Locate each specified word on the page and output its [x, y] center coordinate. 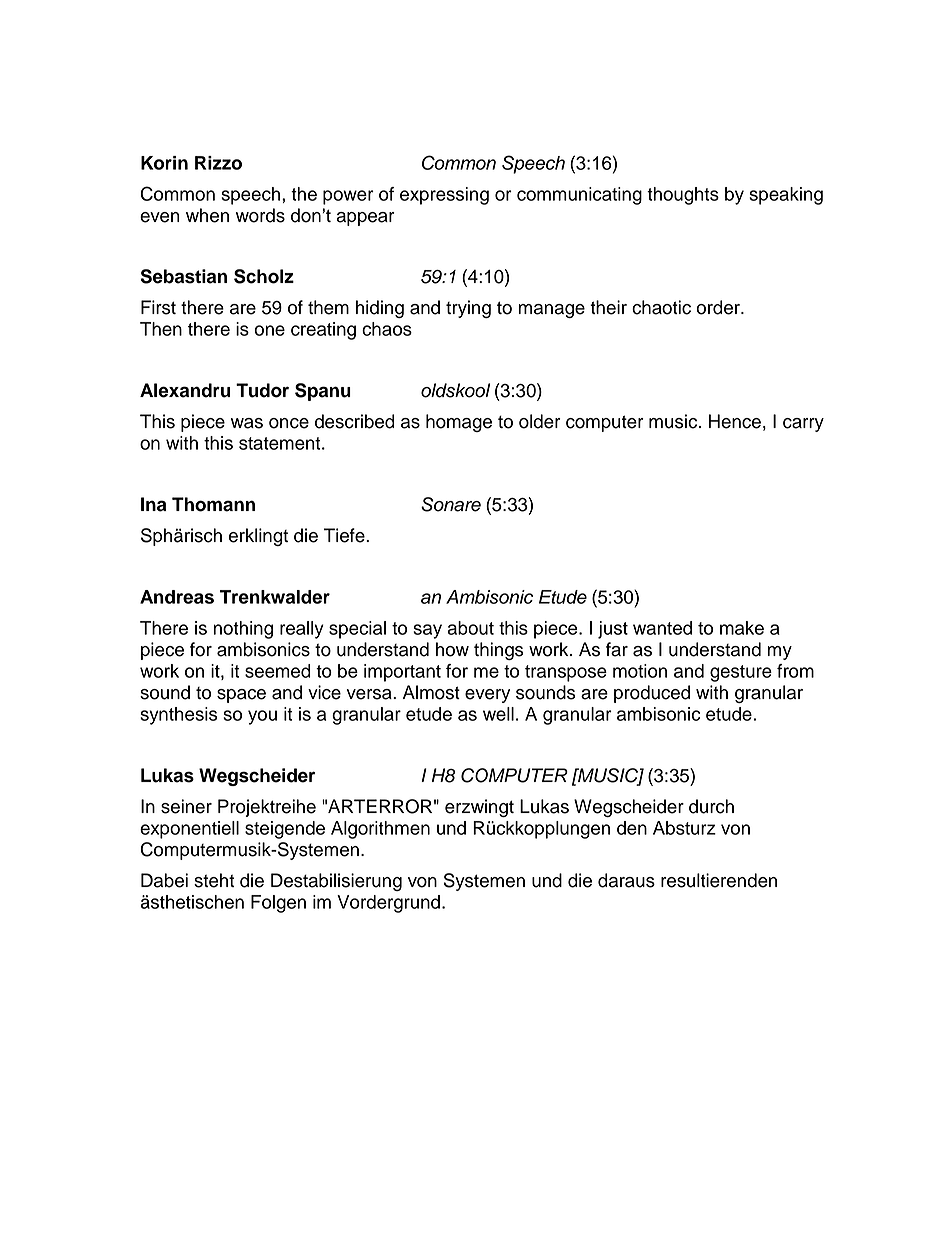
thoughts [683, 196]
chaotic [661, 307]
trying [468, 309]
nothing [243, 630]
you [262, 717]
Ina [153, 504]
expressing [444, 196]
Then [161, 329]
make [742, 628]
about [471, 628]
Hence [735, 421]
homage [459, 423]
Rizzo [218, 163]
